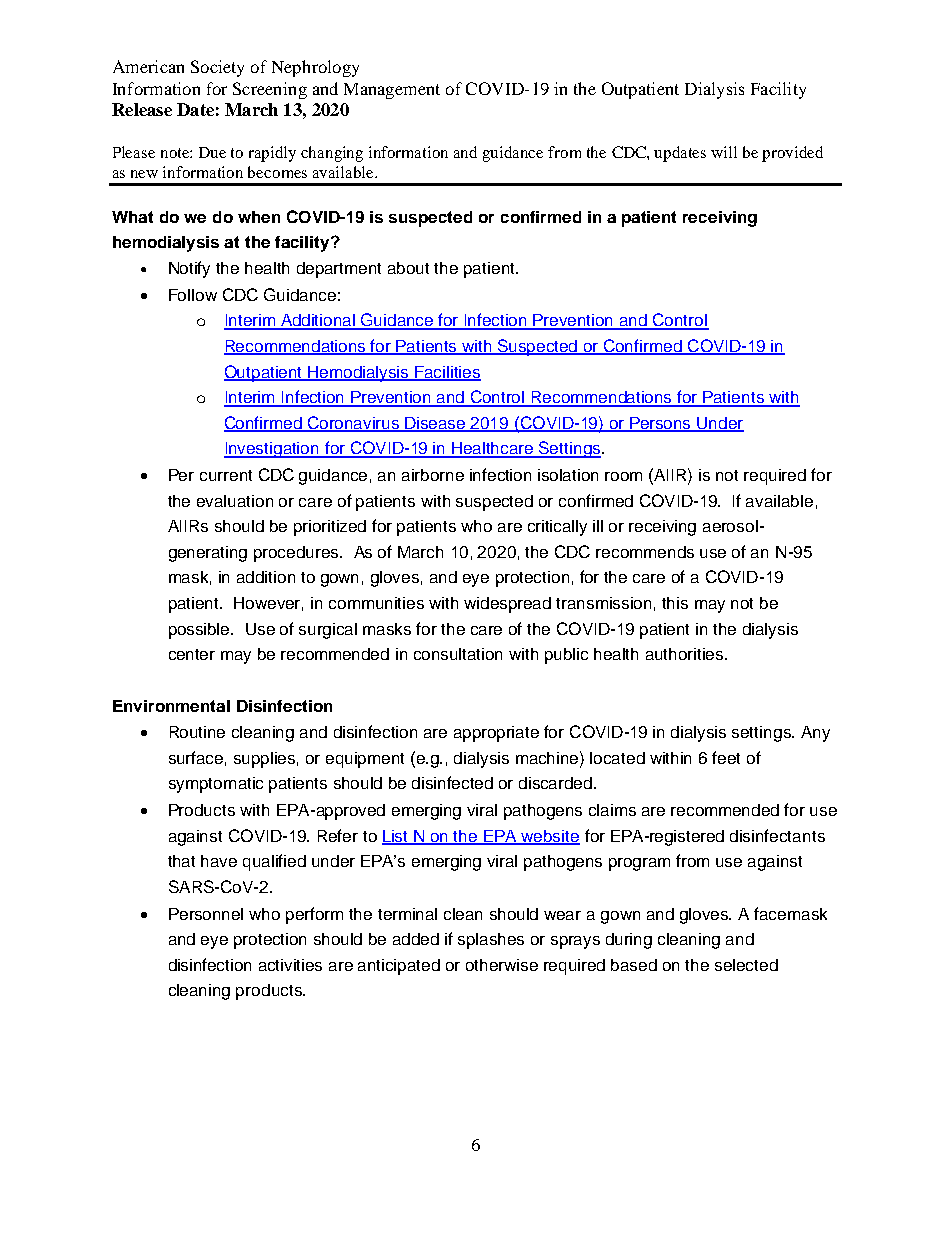 Image resolution: width=952 pixels, height=1233 pixels. Describe the element at coordinates (458, 654) in the page. I see `consultation` at that location.
